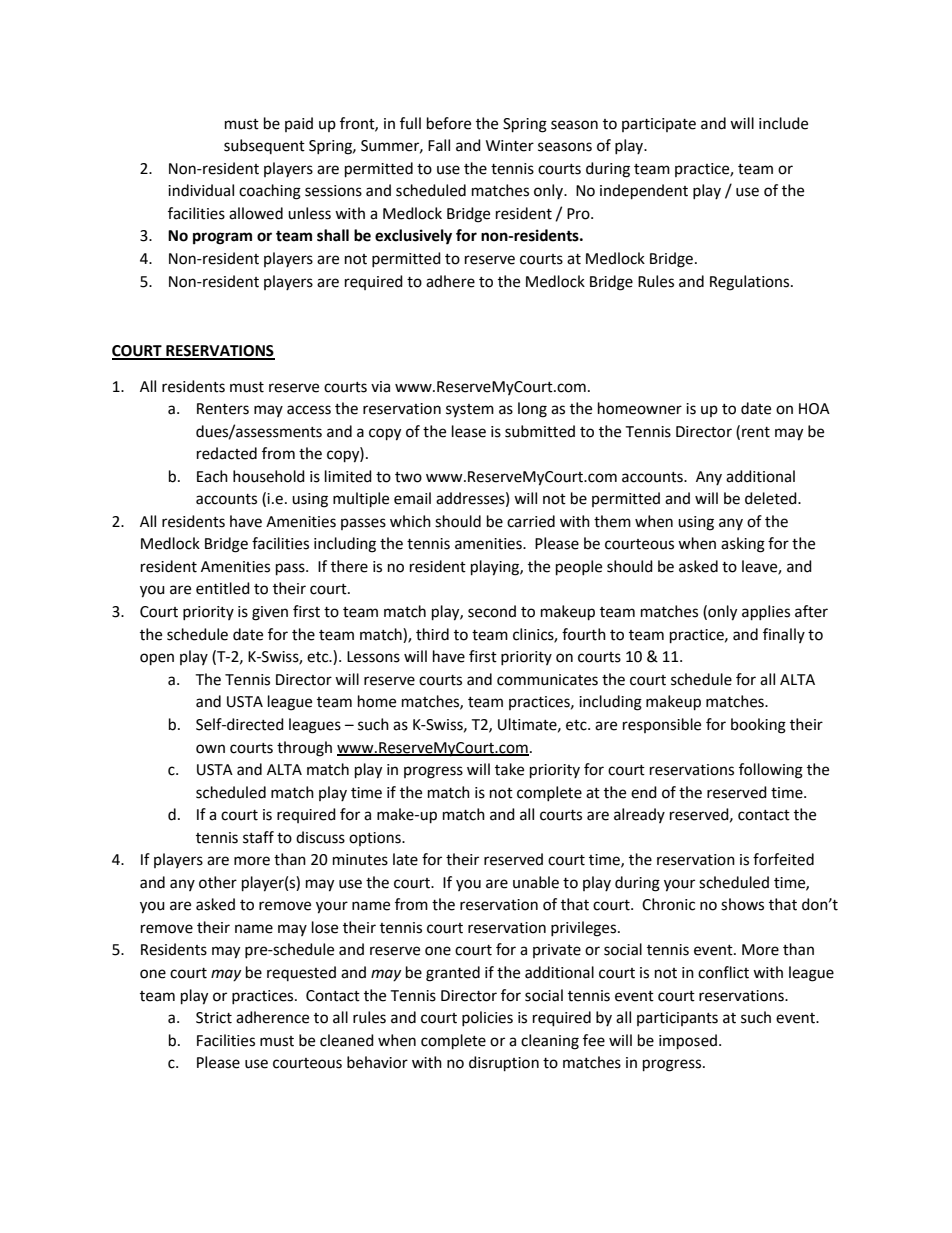 Image resolution: width=952 pixels, height=1233 pixels. What do you see at coordinates (264, 146) in the screenshot?
I see `subsequent` at bounding box center [264, 146].
